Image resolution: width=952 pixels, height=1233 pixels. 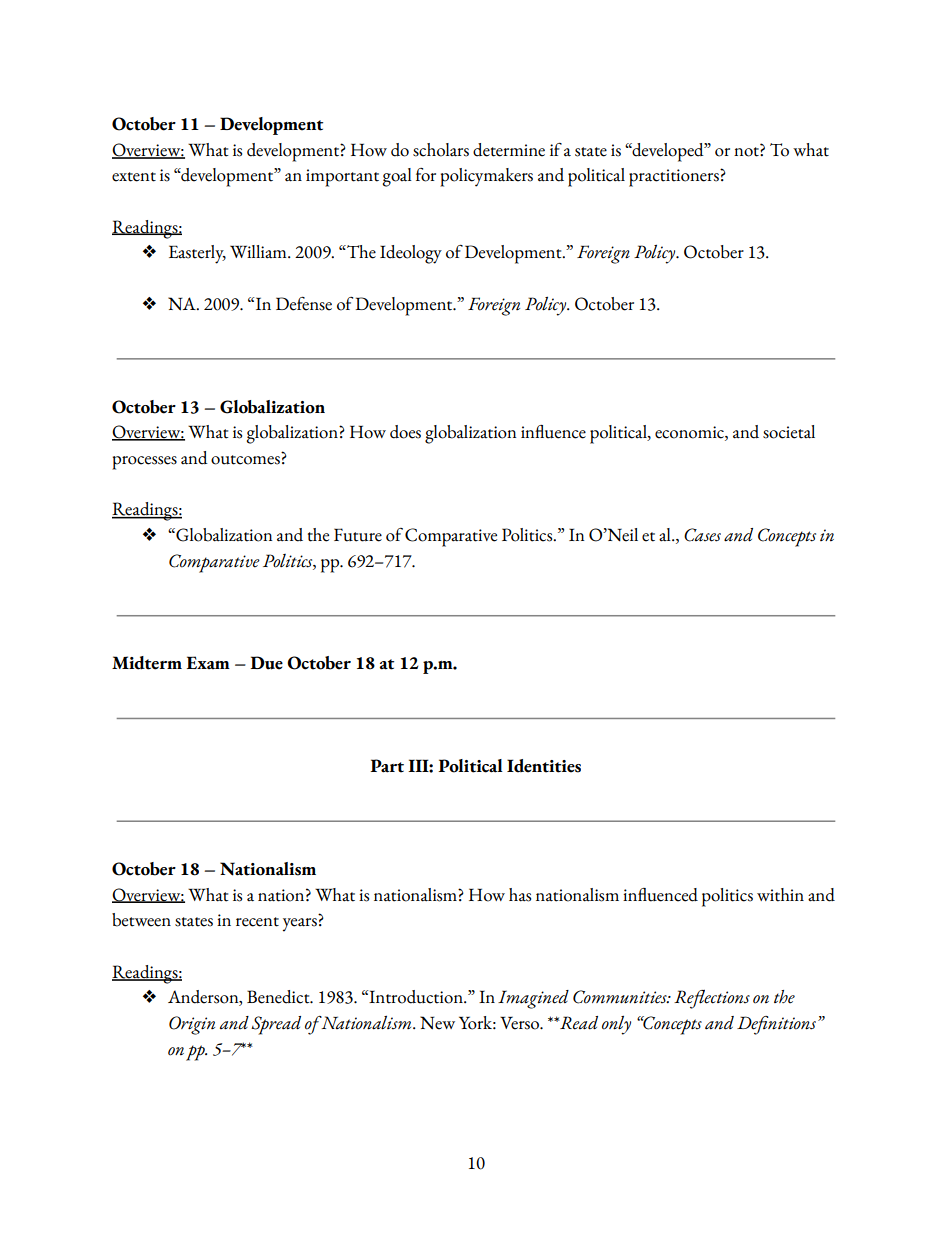 I want to click on practitioners, so click(x=675, y=178).
